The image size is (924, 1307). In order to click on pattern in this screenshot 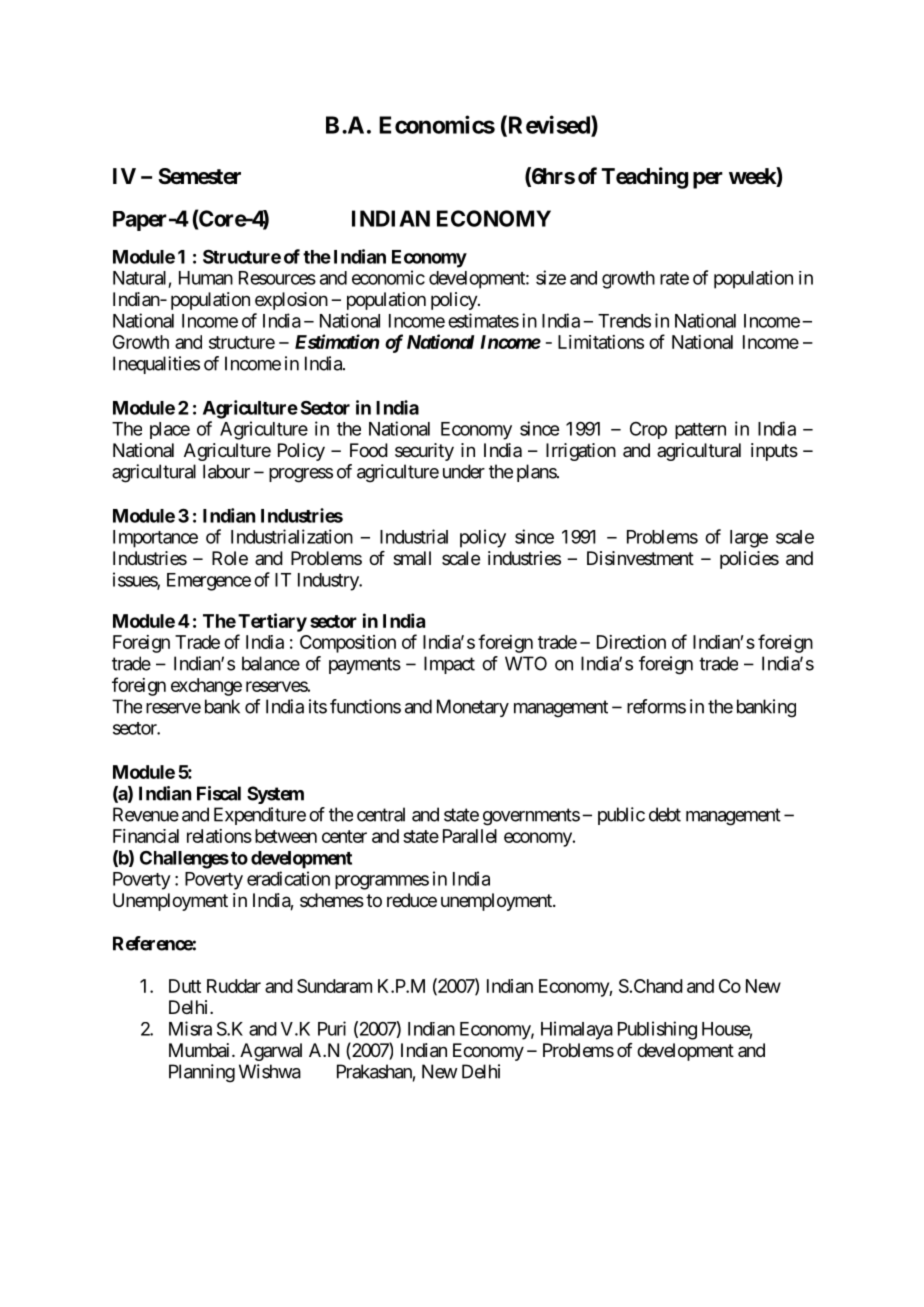, I will do `click(700, 431)`.
